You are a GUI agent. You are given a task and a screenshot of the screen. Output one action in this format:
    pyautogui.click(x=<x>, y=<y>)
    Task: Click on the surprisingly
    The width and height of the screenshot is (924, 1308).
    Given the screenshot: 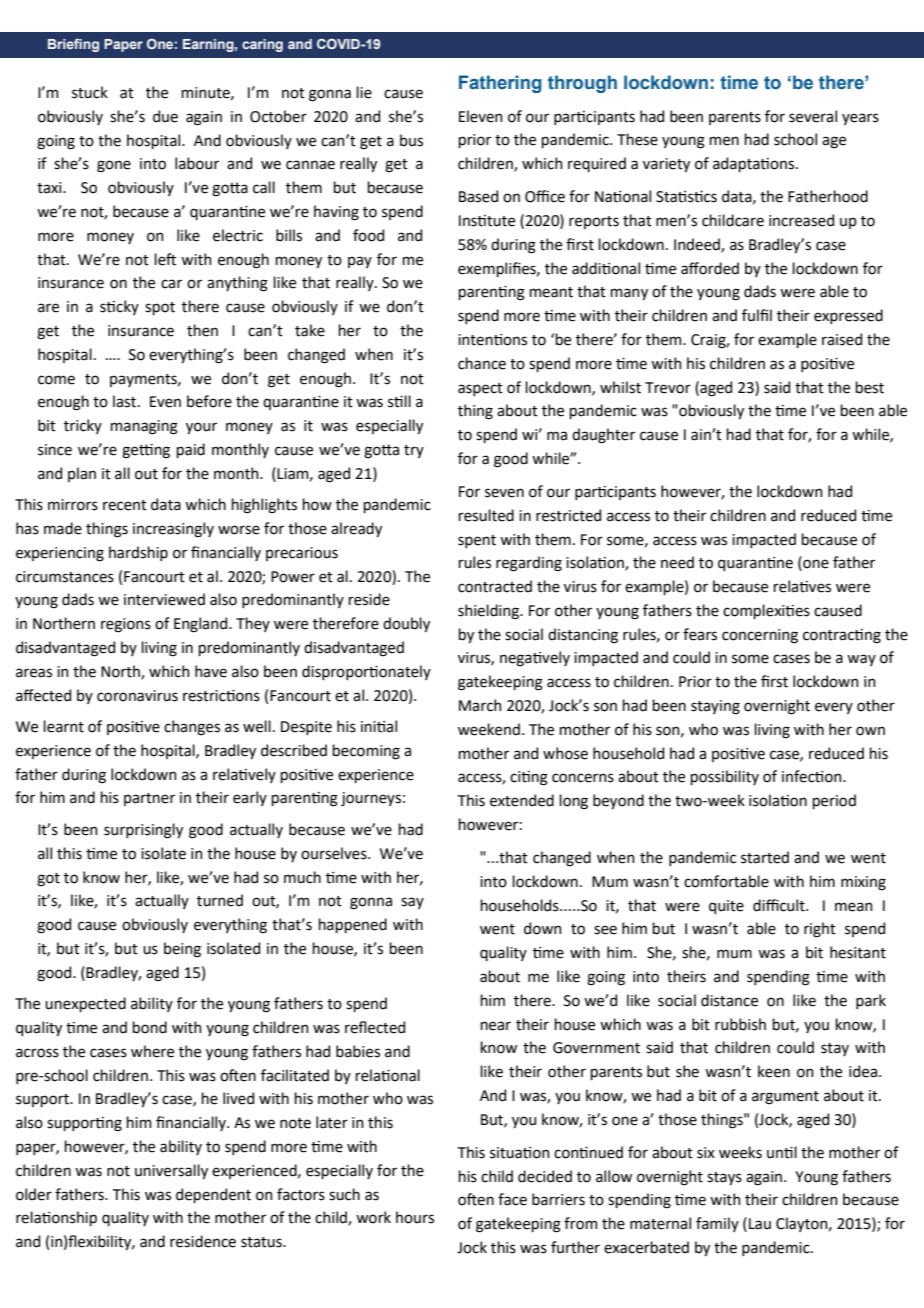 What is the action you would take?
    pyautogui.click(x=143, y=831)
